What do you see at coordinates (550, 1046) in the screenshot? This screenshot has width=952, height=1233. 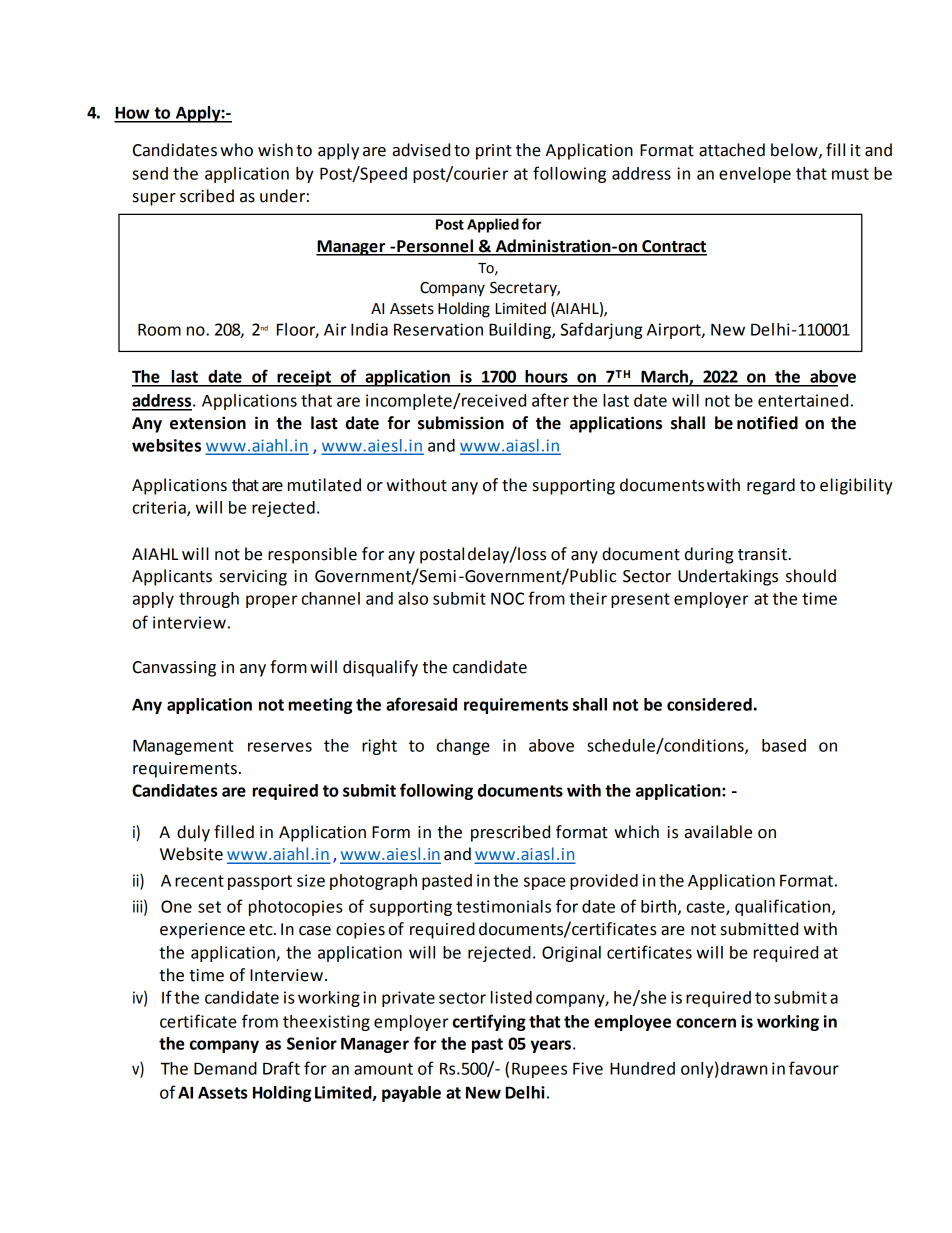 I see `years` at bounding box center [550, 1046].
